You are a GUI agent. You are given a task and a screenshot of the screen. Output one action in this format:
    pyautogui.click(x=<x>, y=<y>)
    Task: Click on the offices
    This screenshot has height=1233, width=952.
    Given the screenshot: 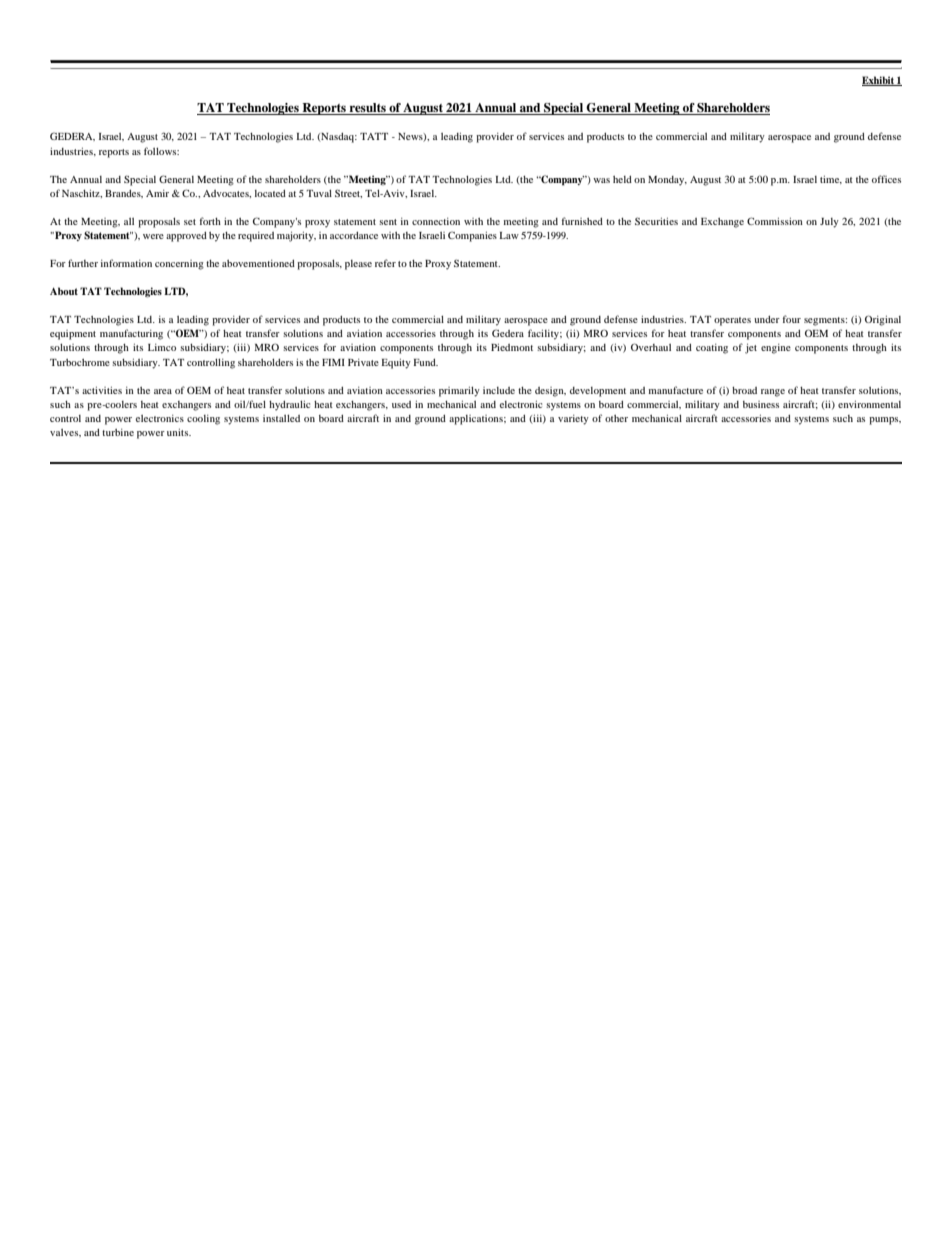 What is the action you would take?
    pyautogui.click(x=886, y=179)
